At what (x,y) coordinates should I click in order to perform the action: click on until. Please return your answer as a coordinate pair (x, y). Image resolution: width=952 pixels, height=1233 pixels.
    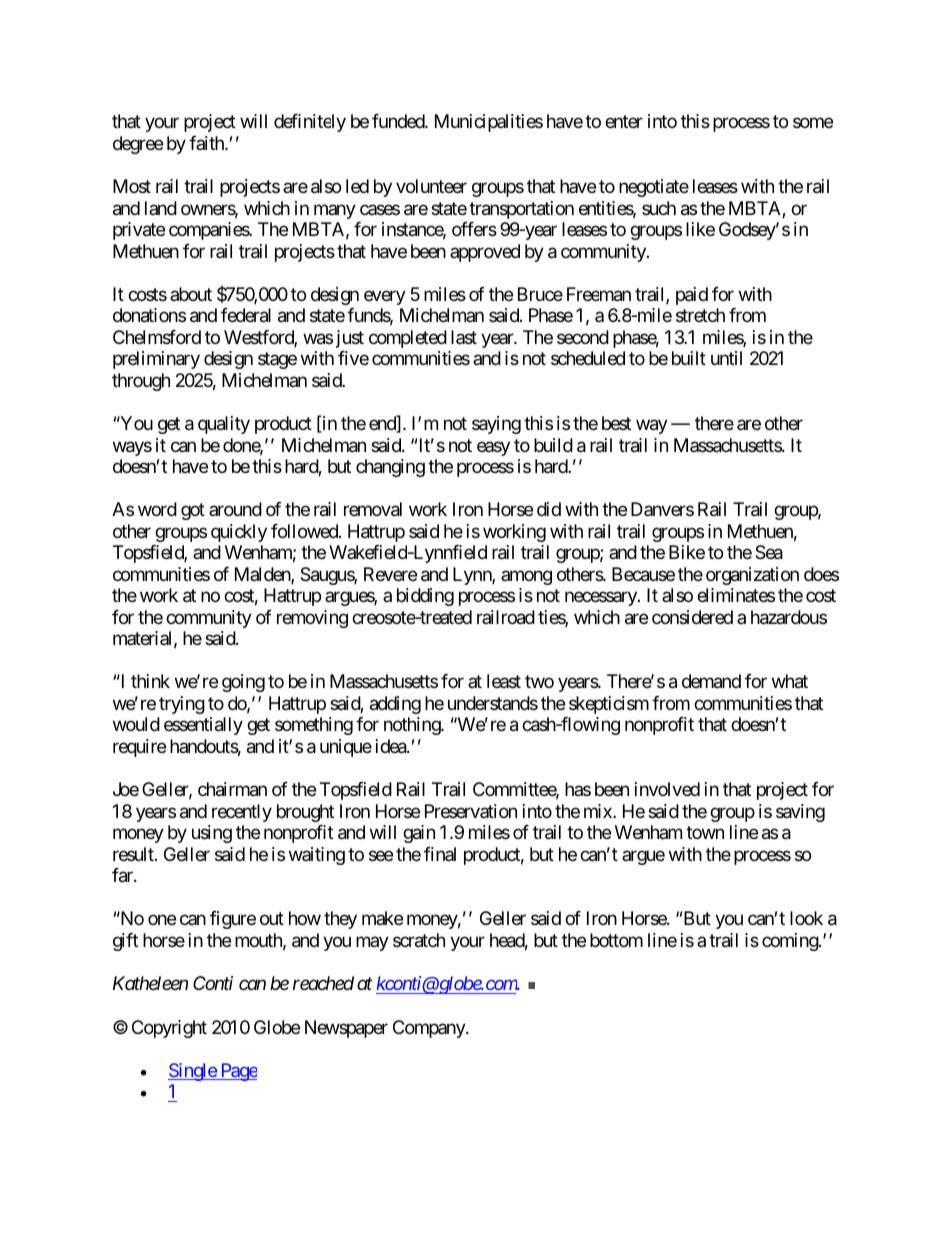
    Looking at the image, I should click on (726, 358).
